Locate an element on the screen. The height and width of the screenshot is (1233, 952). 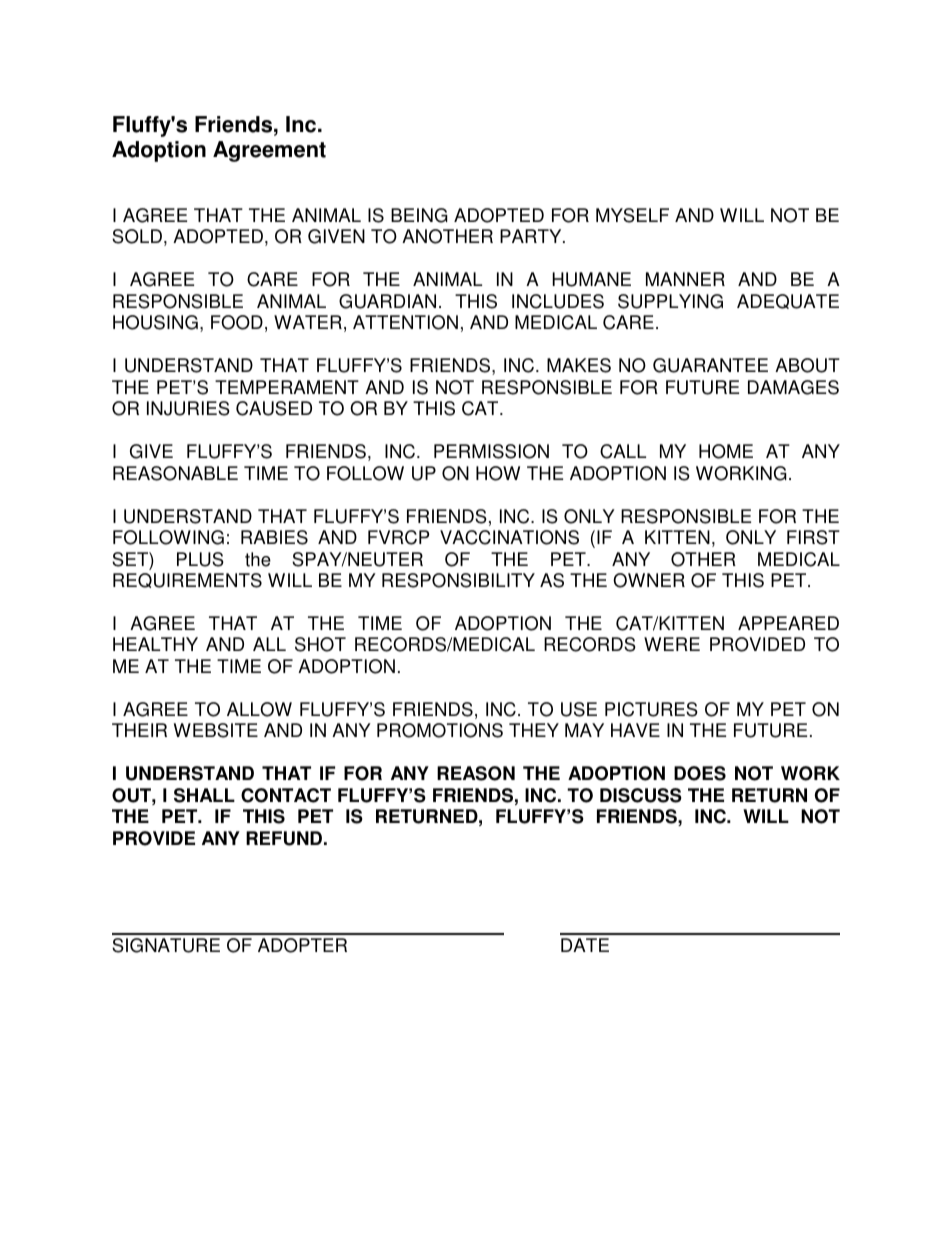
SIGNATURE is located at coordinates (166, 945).
